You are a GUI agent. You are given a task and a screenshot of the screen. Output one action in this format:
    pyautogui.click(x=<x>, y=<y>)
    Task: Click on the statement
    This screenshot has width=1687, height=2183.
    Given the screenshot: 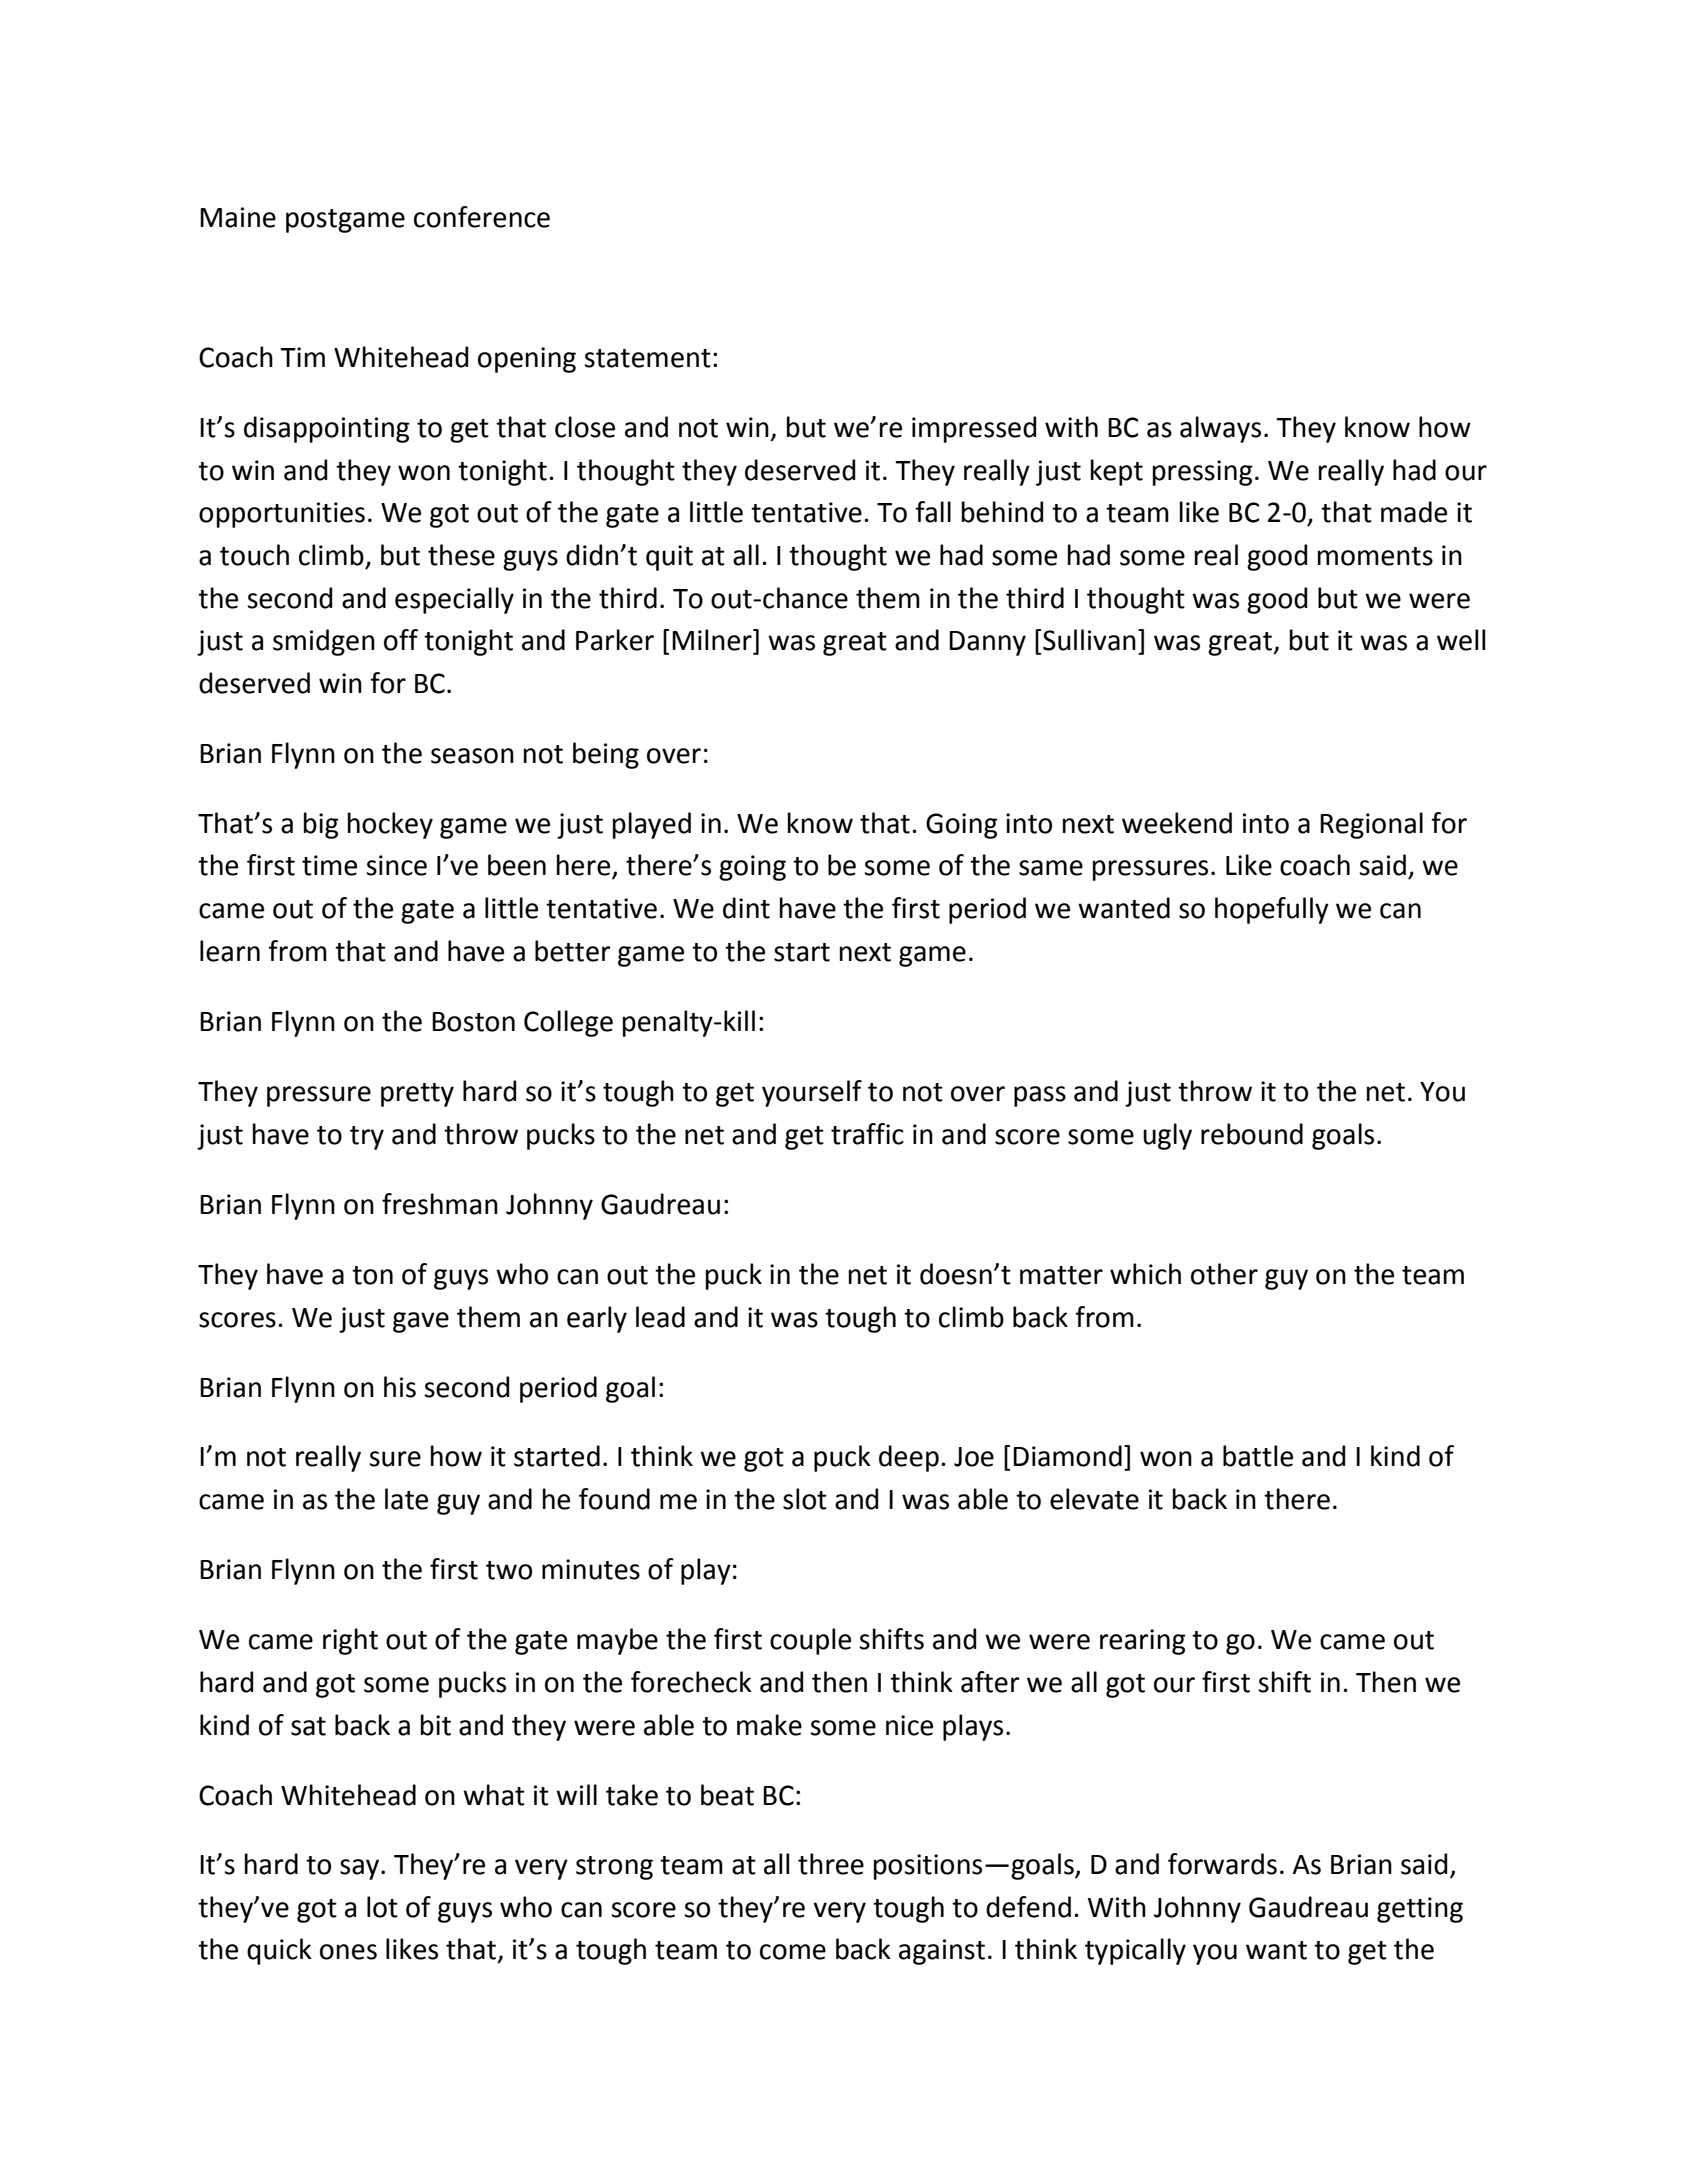 What is the action you would take?
    pyautogui.click(x=647, y=358)
